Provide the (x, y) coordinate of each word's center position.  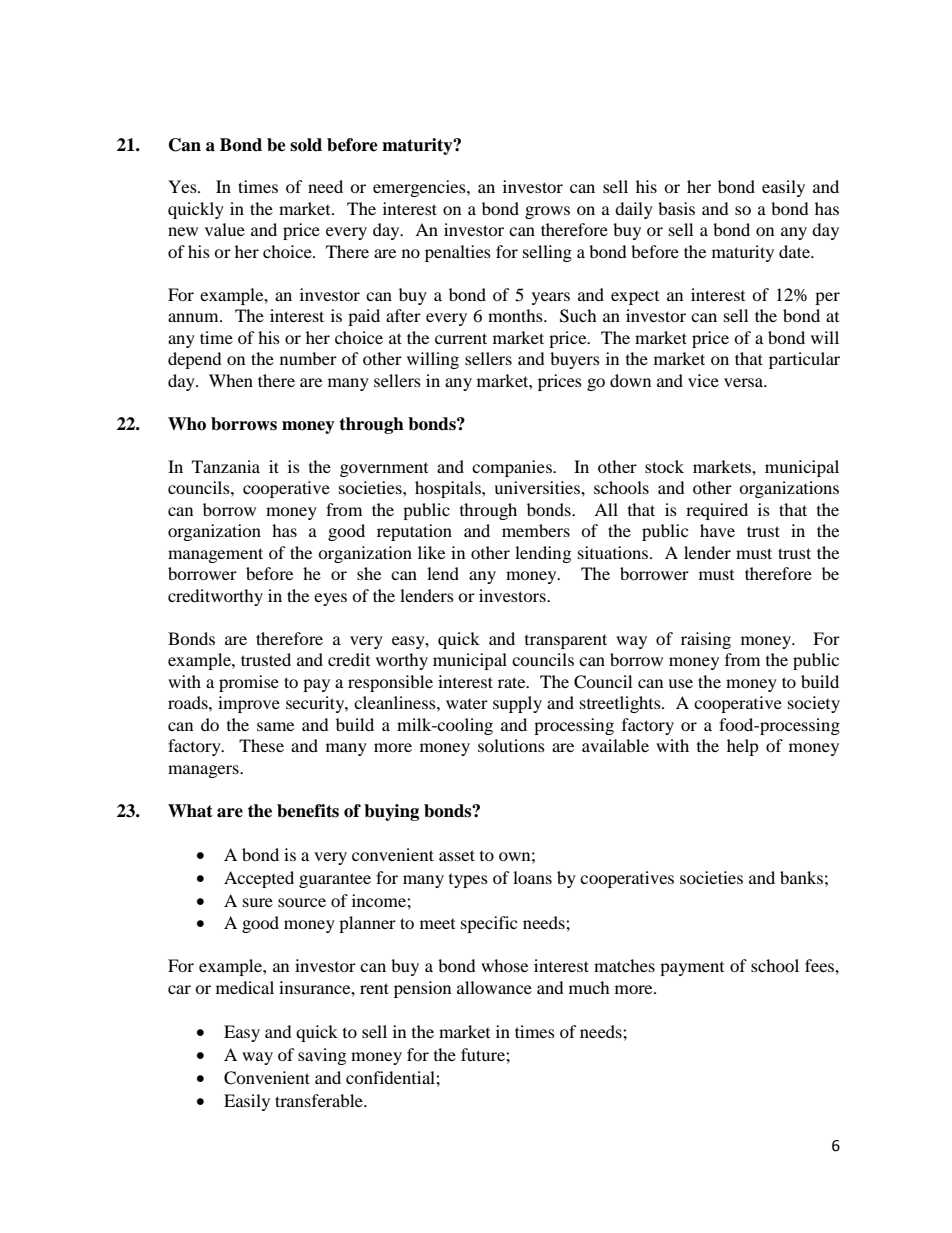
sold (306, 145)
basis (676, 208)
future (484, 1054)
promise (249, 683)
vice (703, 380)
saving (322, 1056)
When (231, 380)
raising (706, 640)
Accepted (259, 879)
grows (547, 212)
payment (692, 969)
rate (513, 682)
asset (457, 855)
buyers (575, 360)
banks (801, 877)
